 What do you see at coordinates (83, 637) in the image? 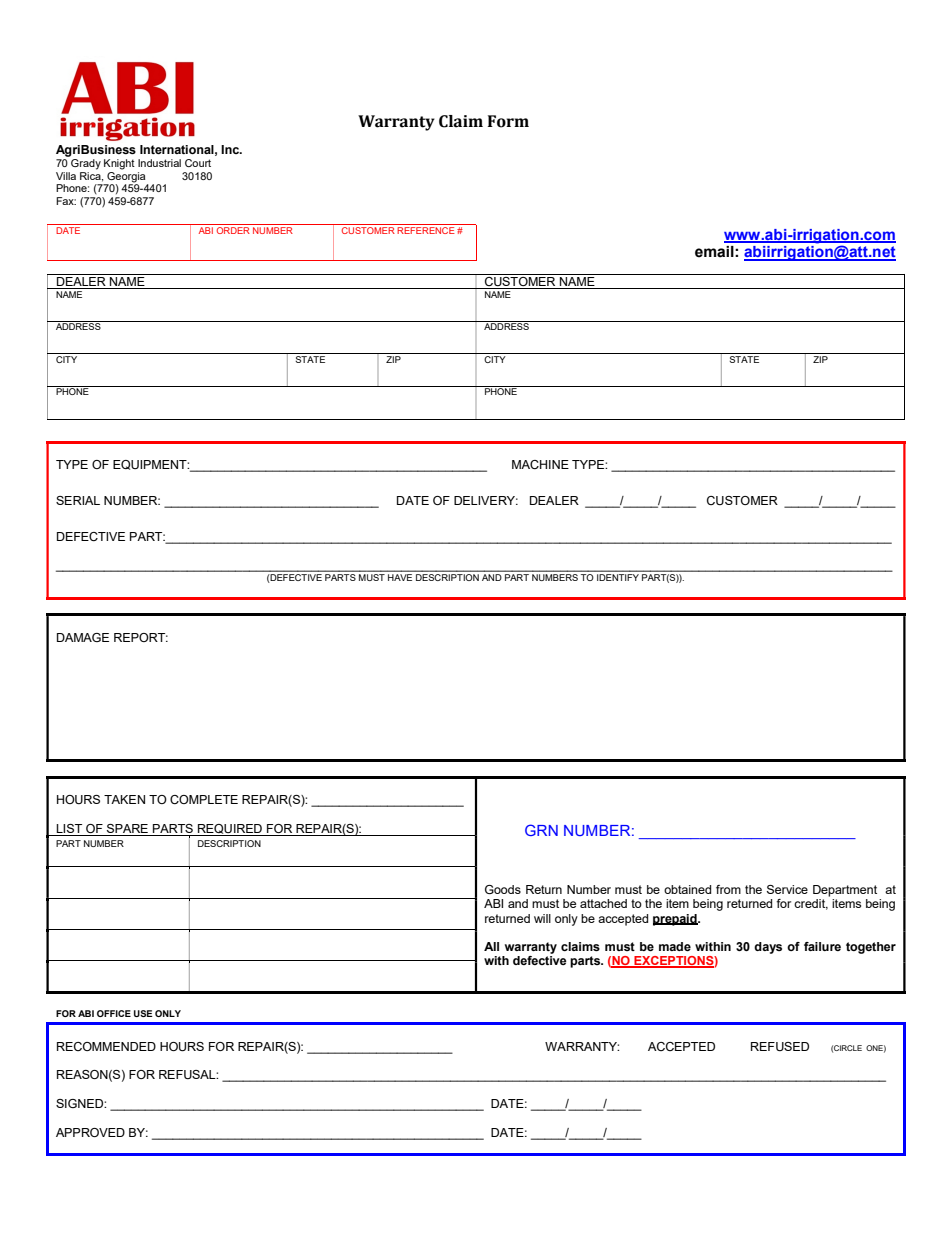
I see `DAMAGE` at bounding box center [83, 637].
